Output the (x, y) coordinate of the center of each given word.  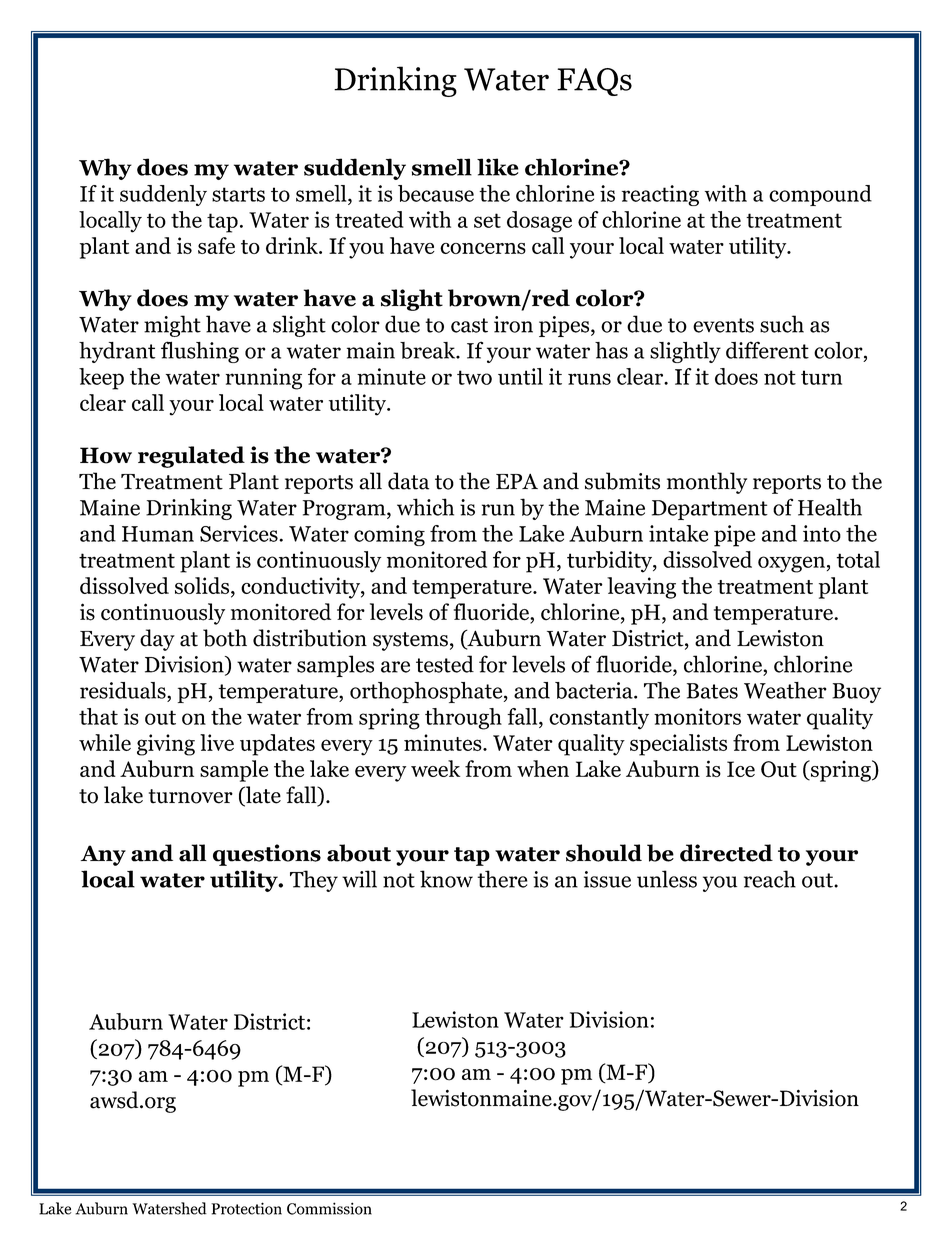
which (425, 507)
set (487, 220)
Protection (246, 1208)
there (502, 879)
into (822, 533)
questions (267, 855)
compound (820, 195)
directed (726, 853)
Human (158, 534)
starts (238, 194)
